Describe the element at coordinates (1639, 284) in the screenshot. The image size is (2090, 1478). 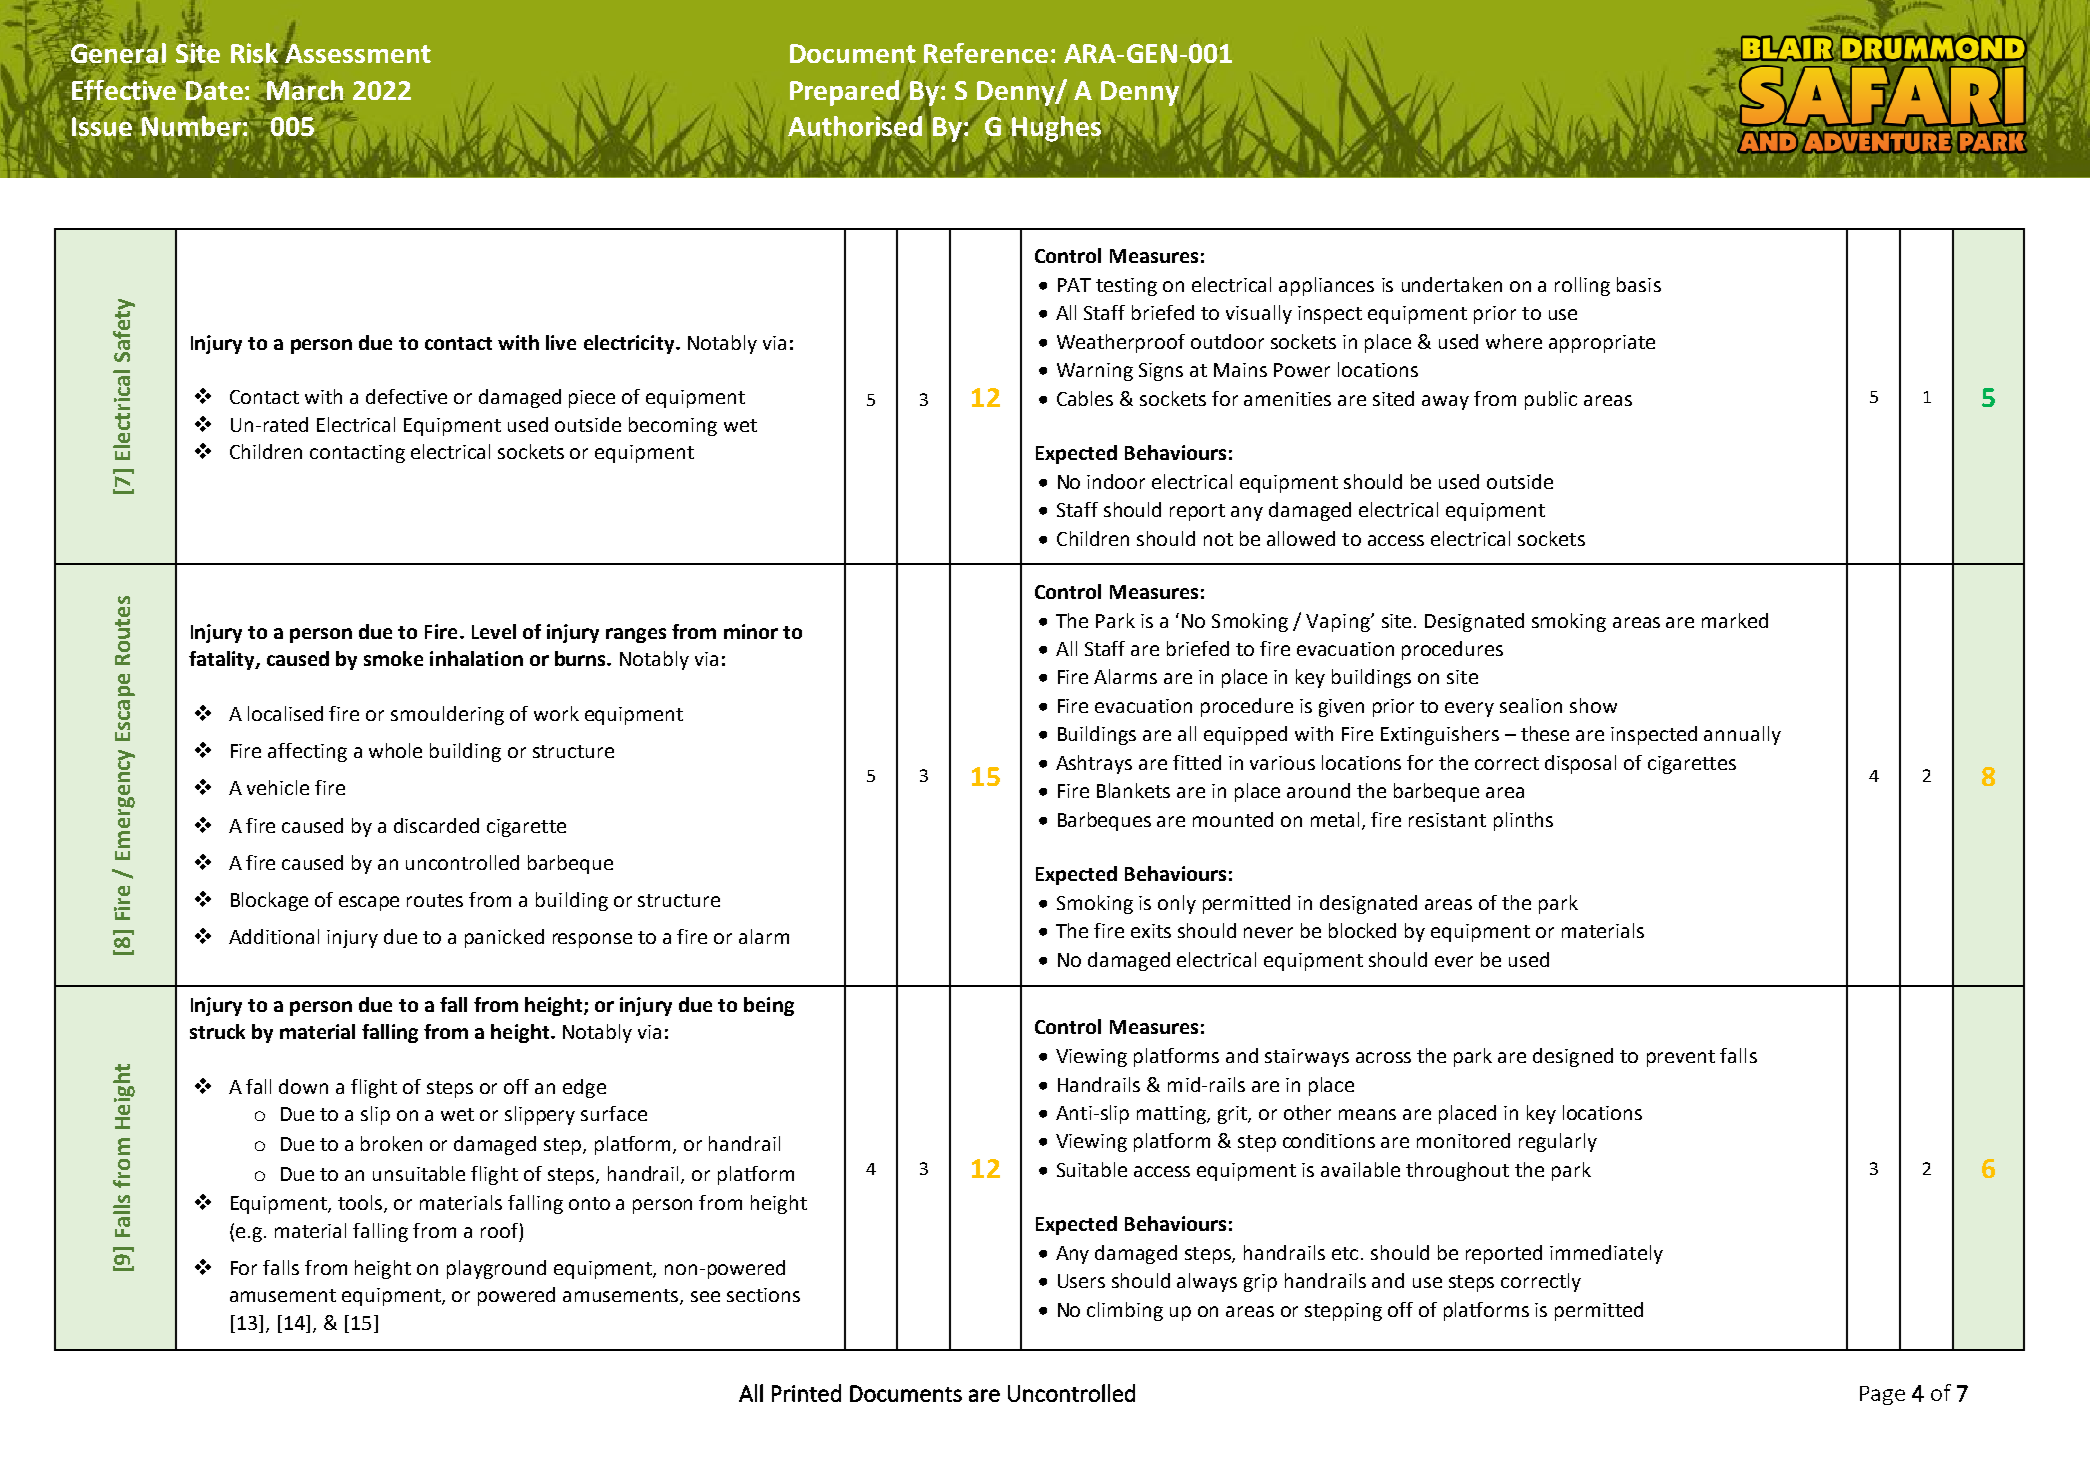
I see `basis` at that location.
